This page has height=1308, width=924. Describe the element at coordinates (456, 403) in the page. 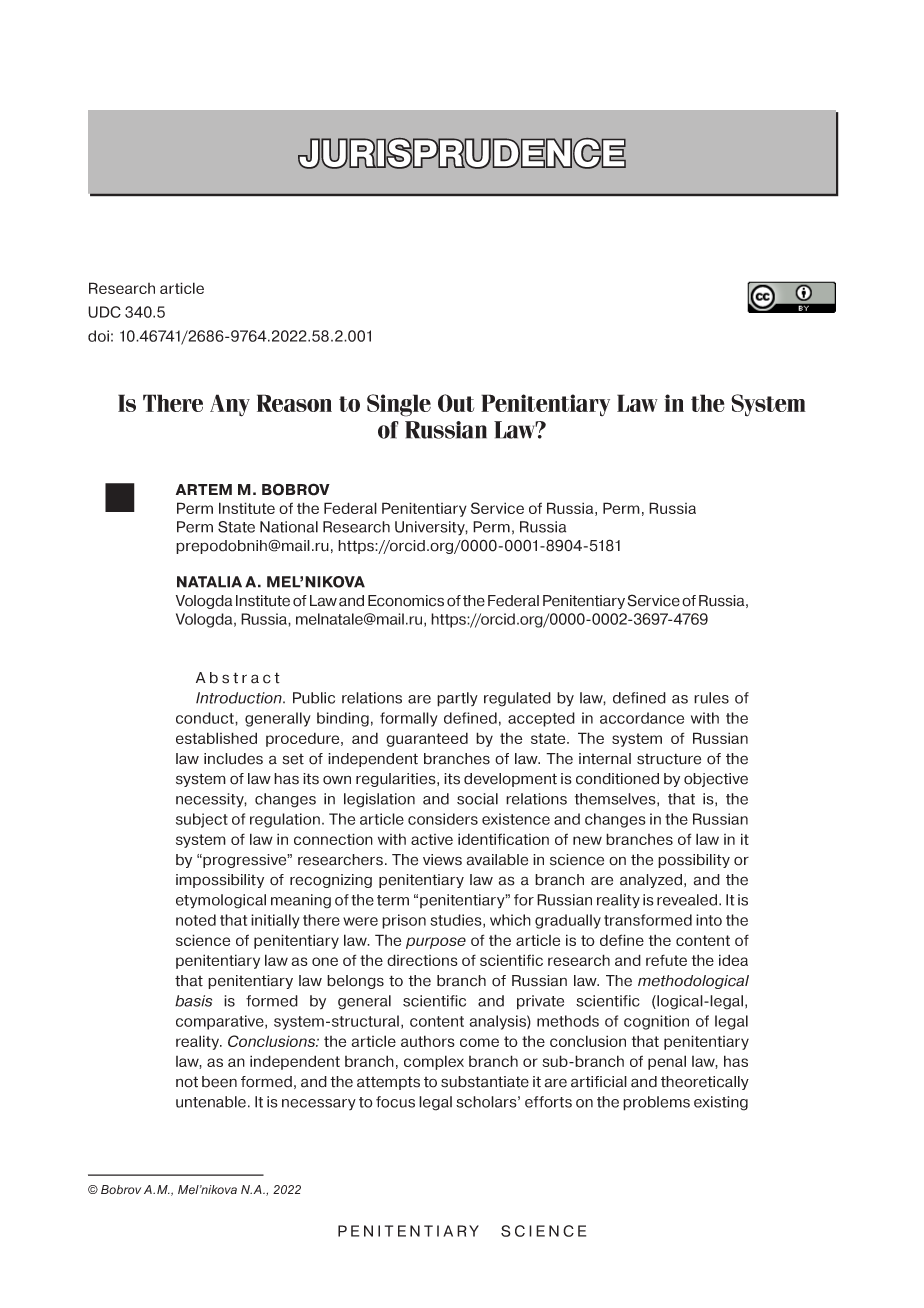

I see `Out` at that location.
